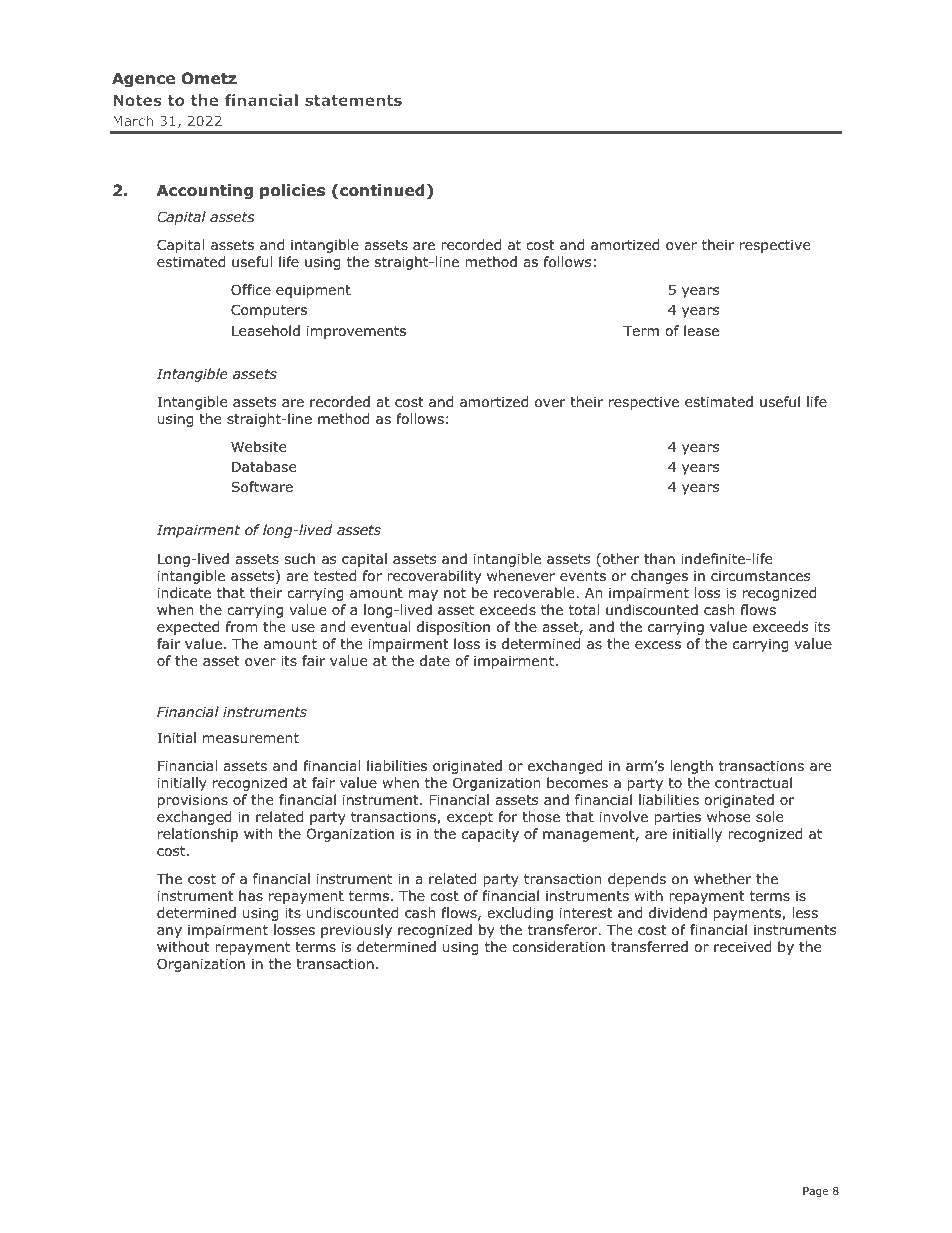 This screenshot has height=1233, width=952. Describe the element at coordinates (453, 628) in the screenshot. I see `disposition` at that location.
